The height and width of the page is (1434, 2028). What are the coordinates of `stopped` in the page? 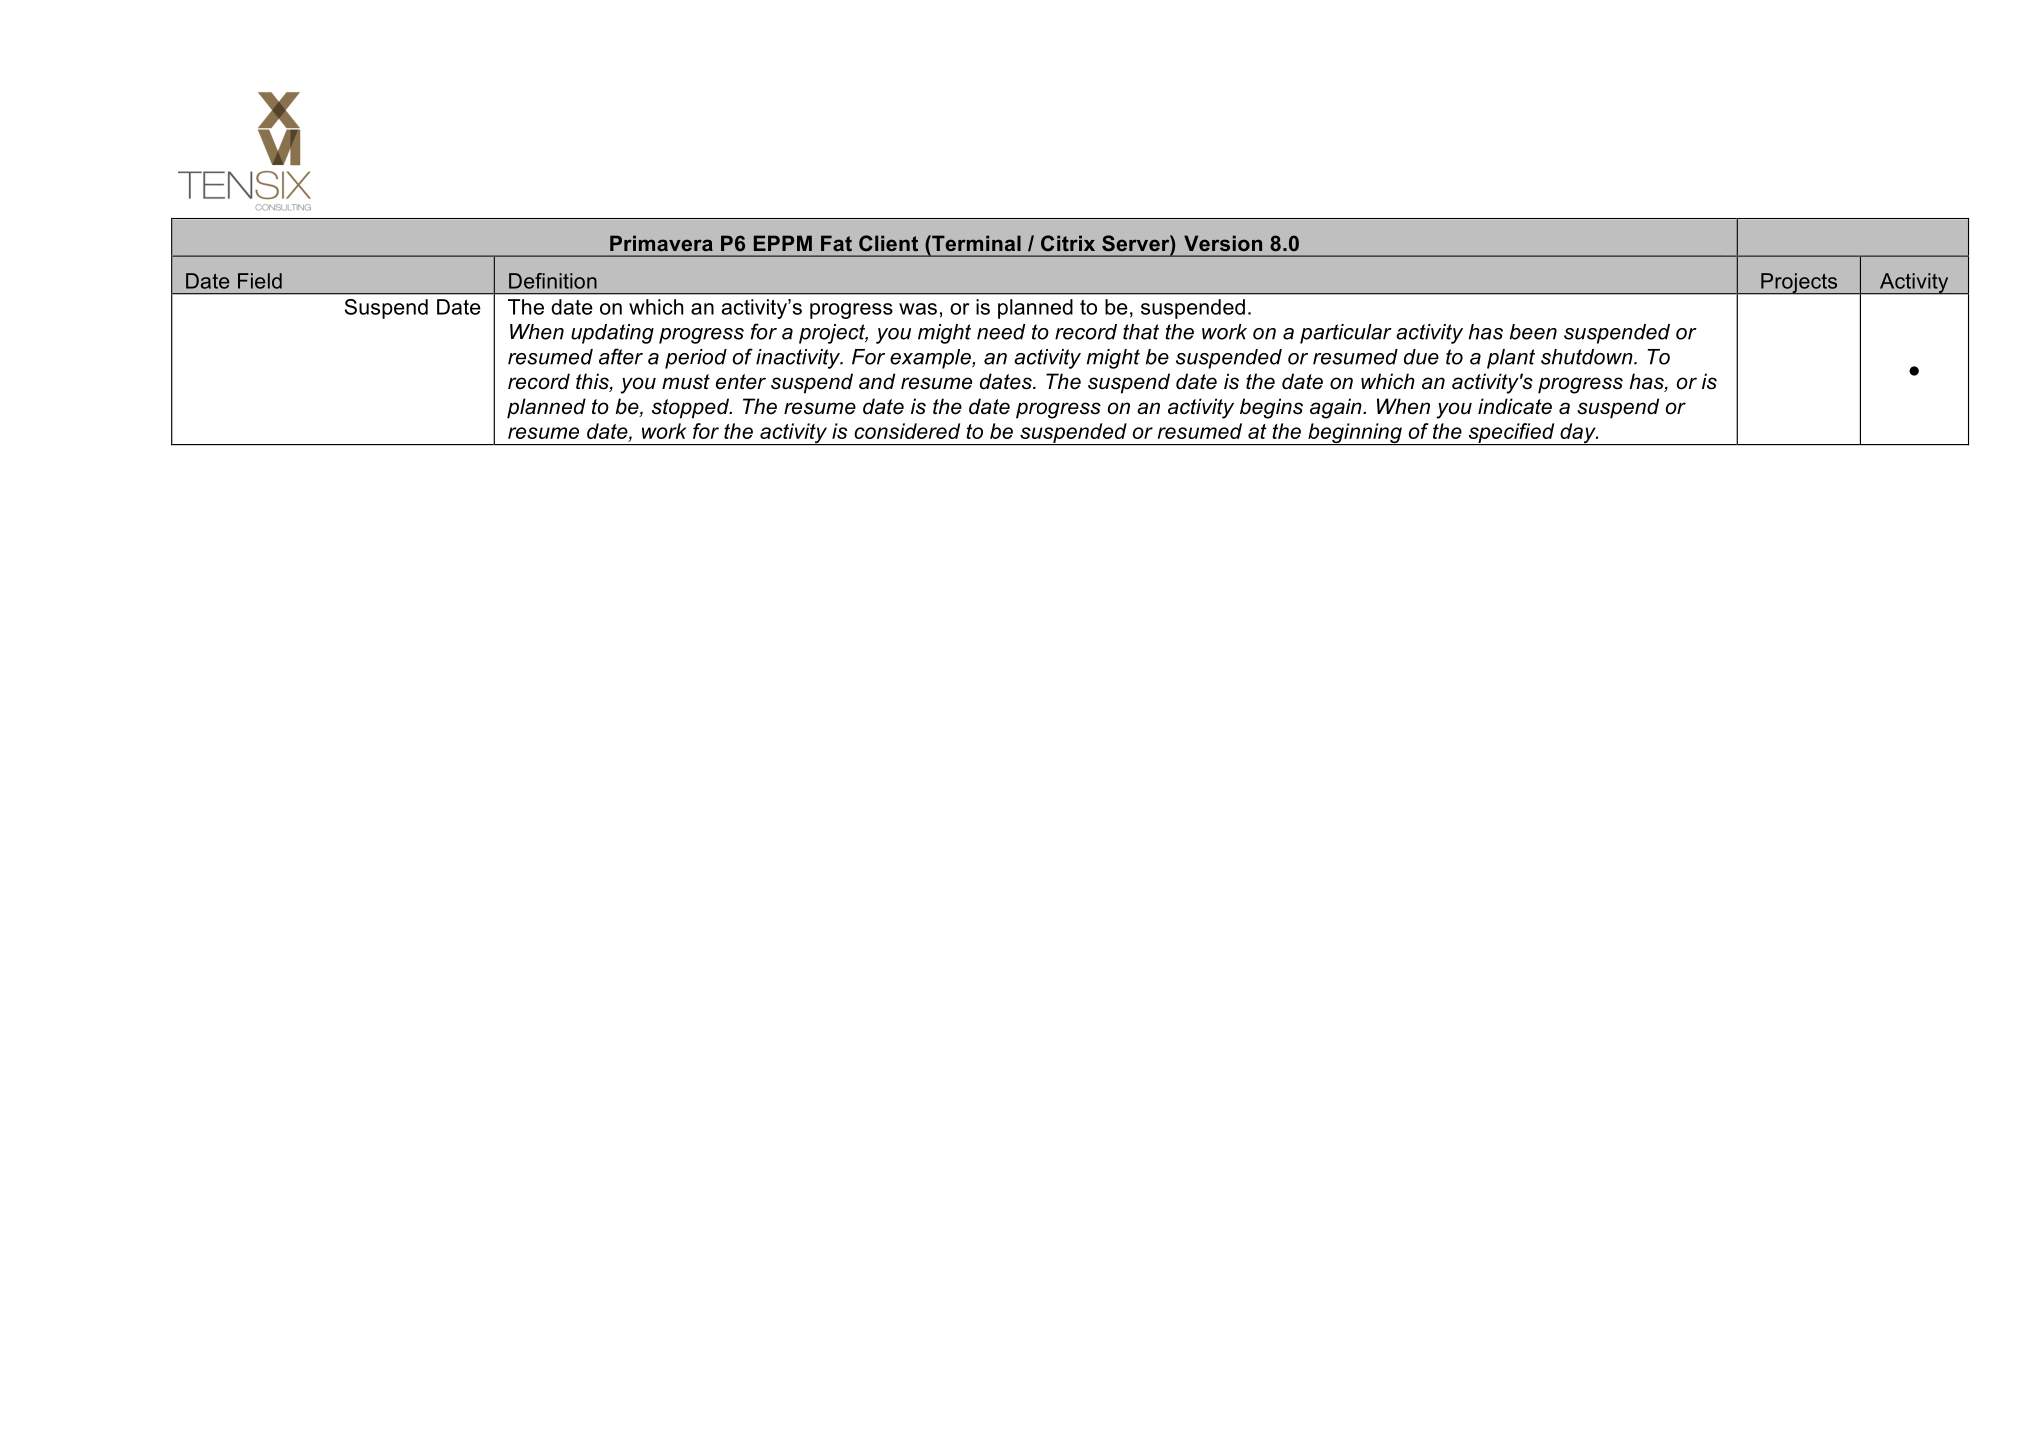 It's located at (691, 408).
